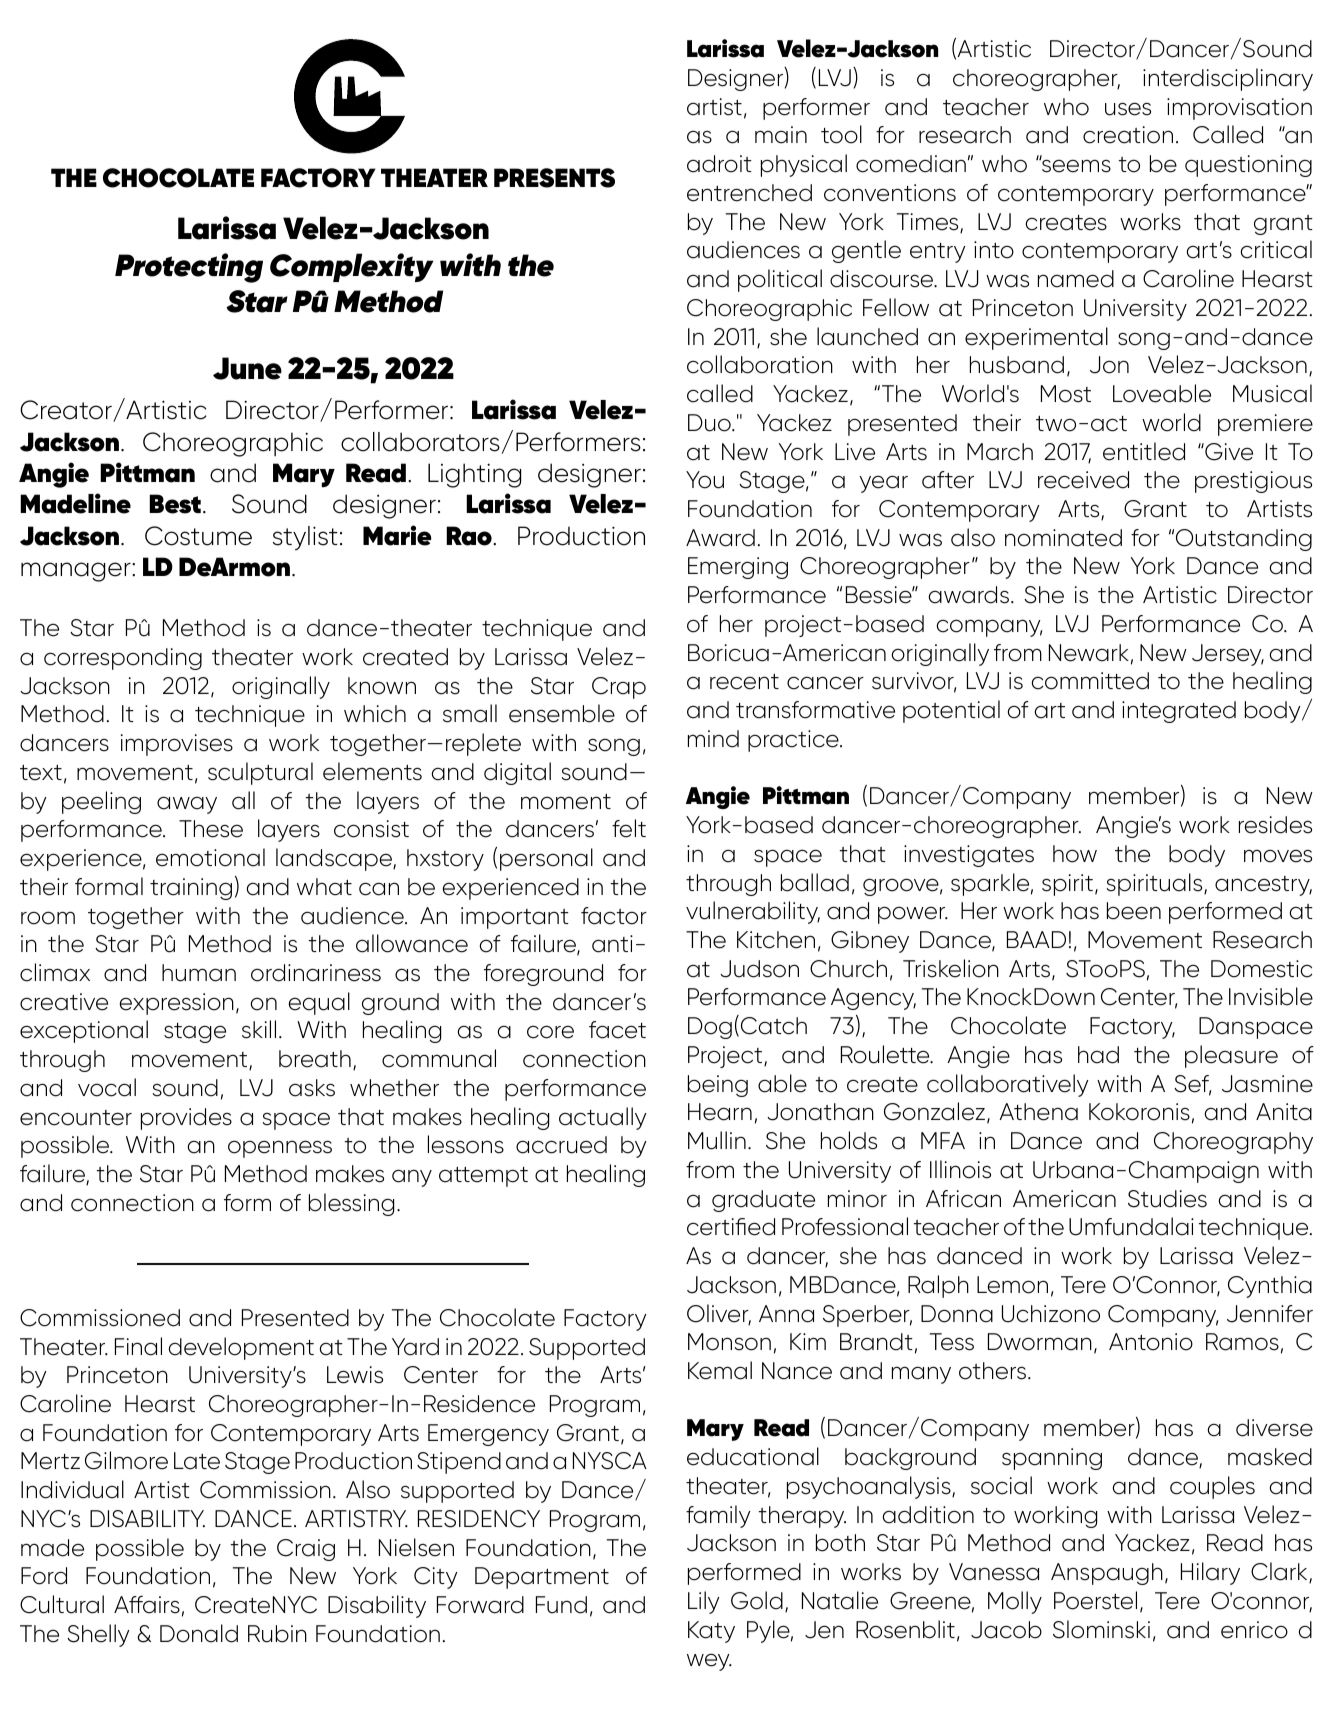 This document has height=1724, width=1333. Describe the element at coordinates (1038, 1112) in the document. I see `Athena` at that location.
